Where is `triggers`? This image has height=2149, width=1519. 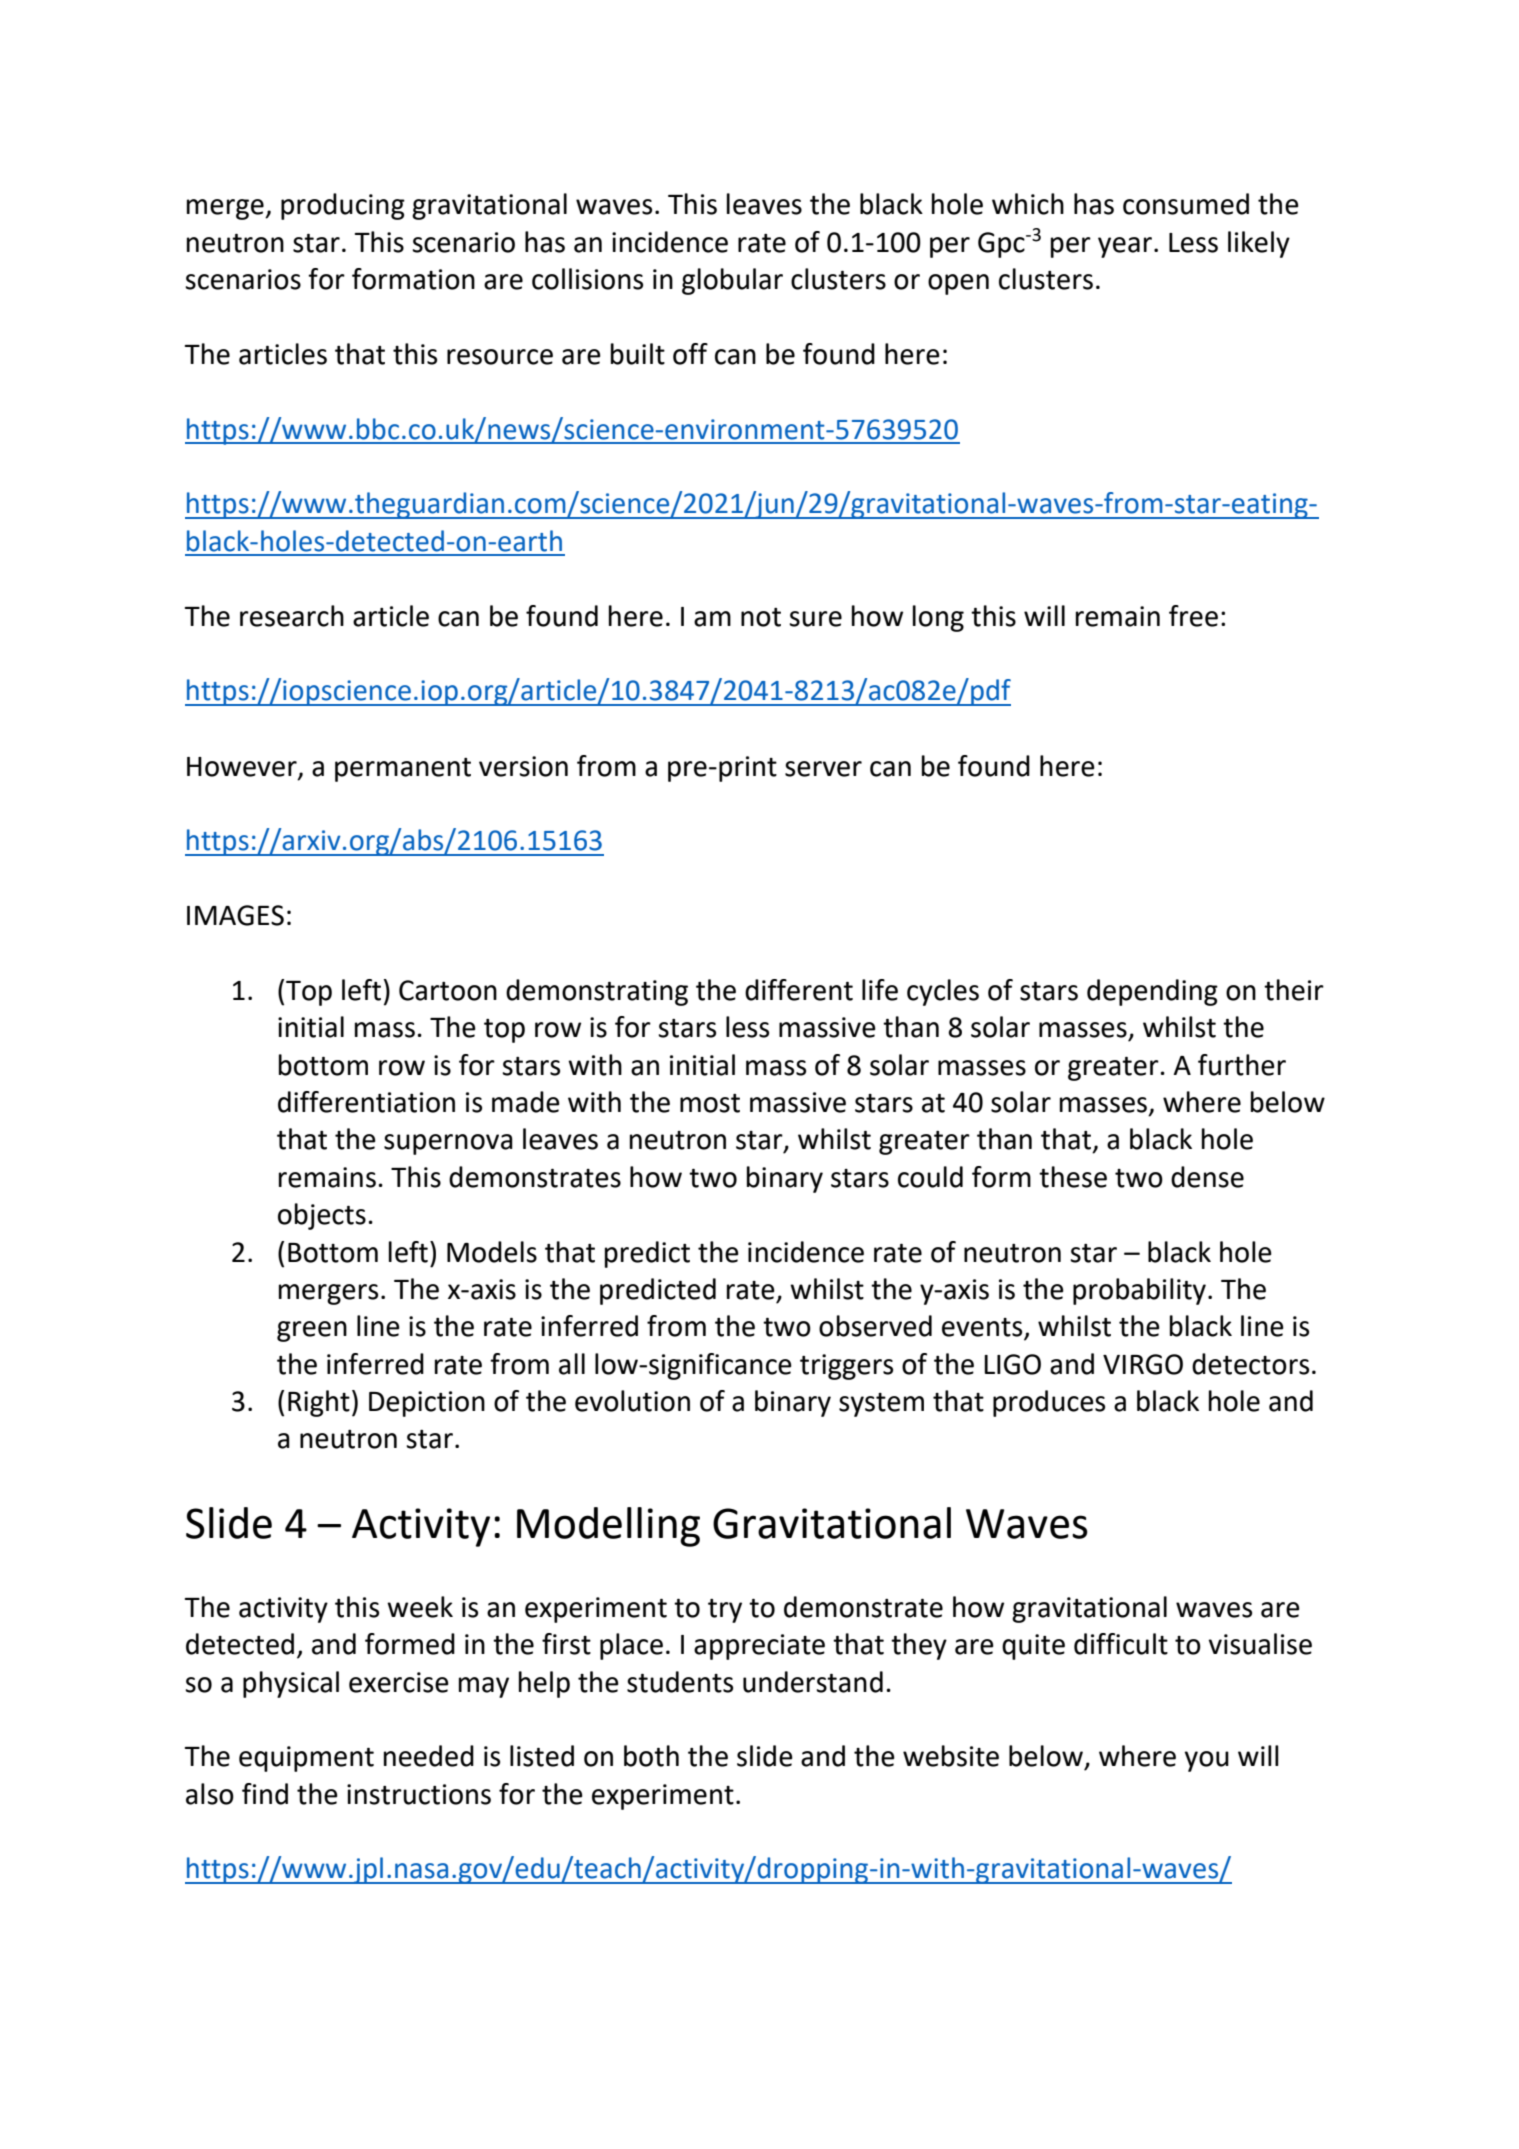
triggers is located at coordinates (846, 1367).
